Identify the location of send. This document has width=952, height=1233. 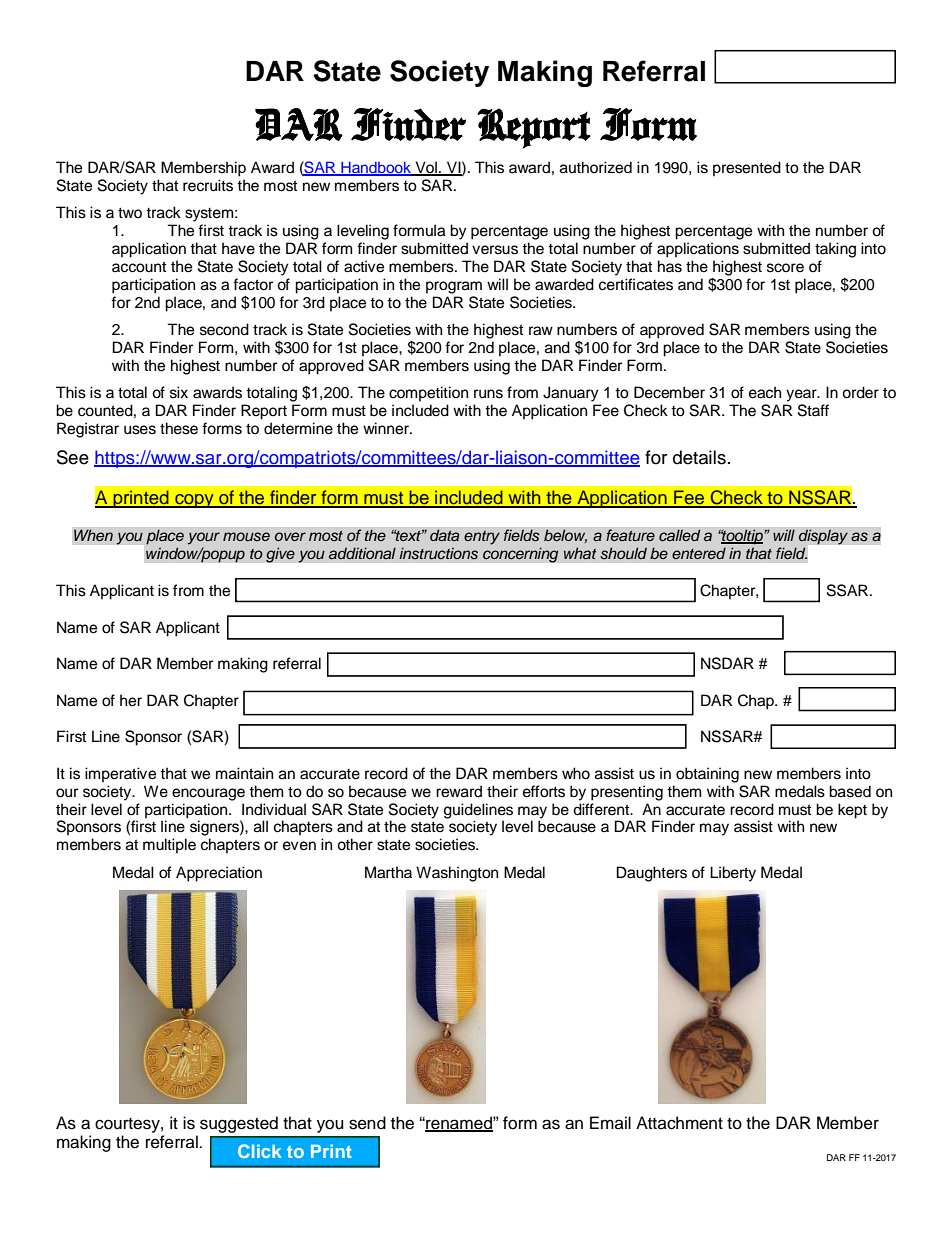
(367, 1123).
